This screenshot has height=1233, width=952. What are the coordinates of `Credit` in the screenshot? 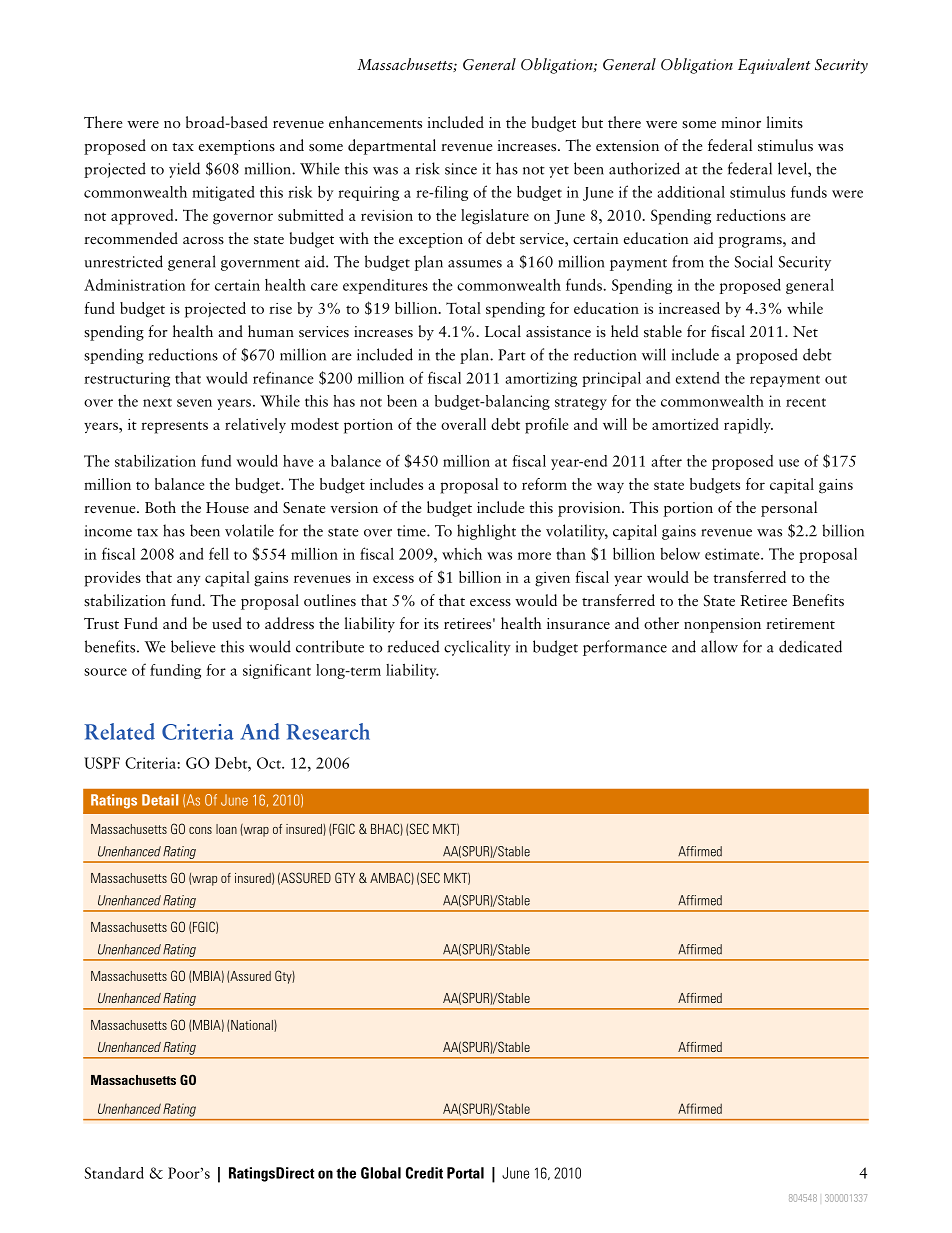 It's located at (424, 1173).
